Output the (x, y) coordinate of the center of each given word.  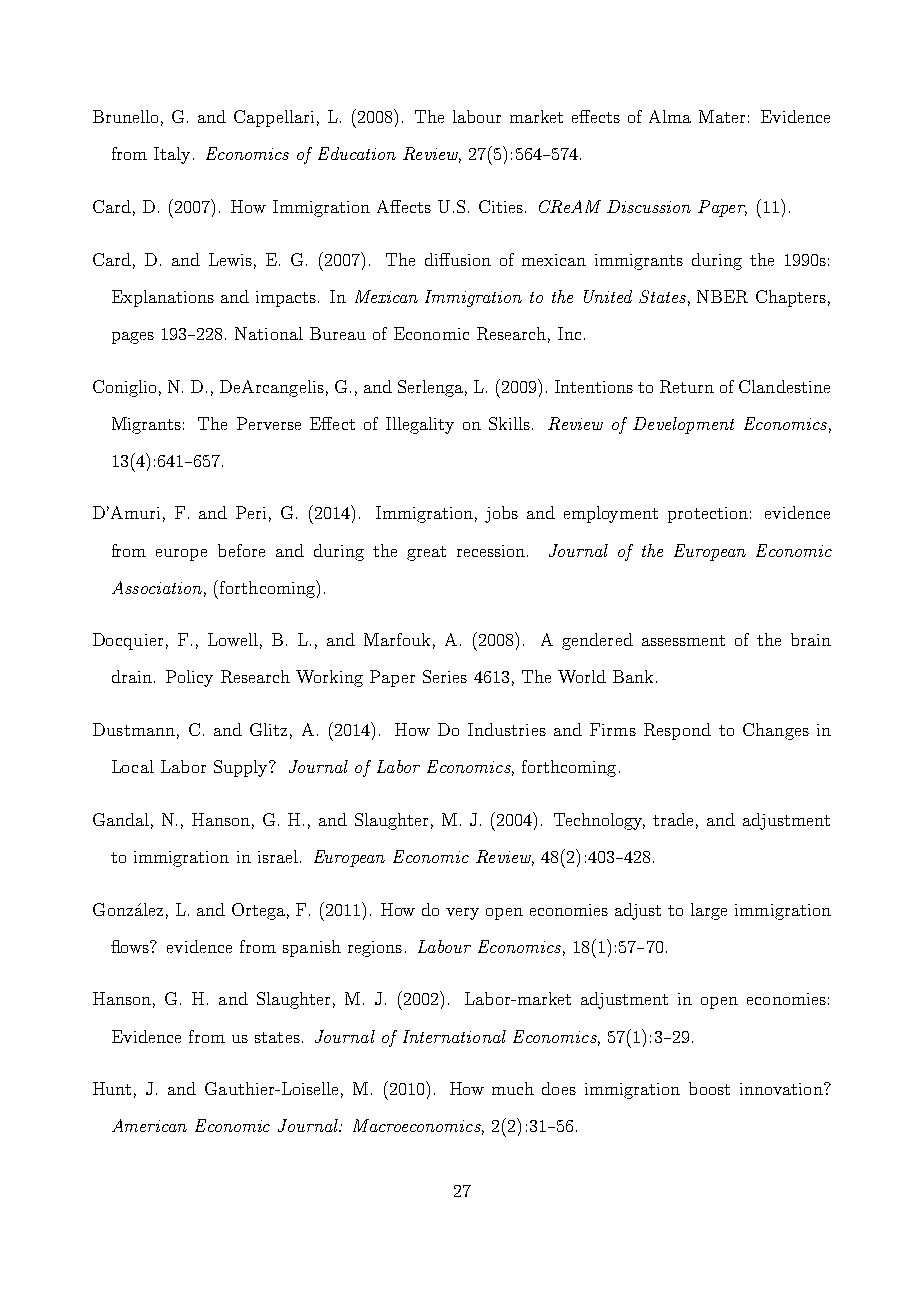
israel (278, 856)
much (513, 1088)
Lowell (233, 639)
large (709, 911)
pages (133, 338)
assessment (683, 640)
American (149, 1125)
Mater (722, 116)
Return (687, 386)
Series (445, 676)
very (462, 914)
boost (709, 1088)
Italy (172, 155)
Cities (501, 206)
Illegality (420, 425)
